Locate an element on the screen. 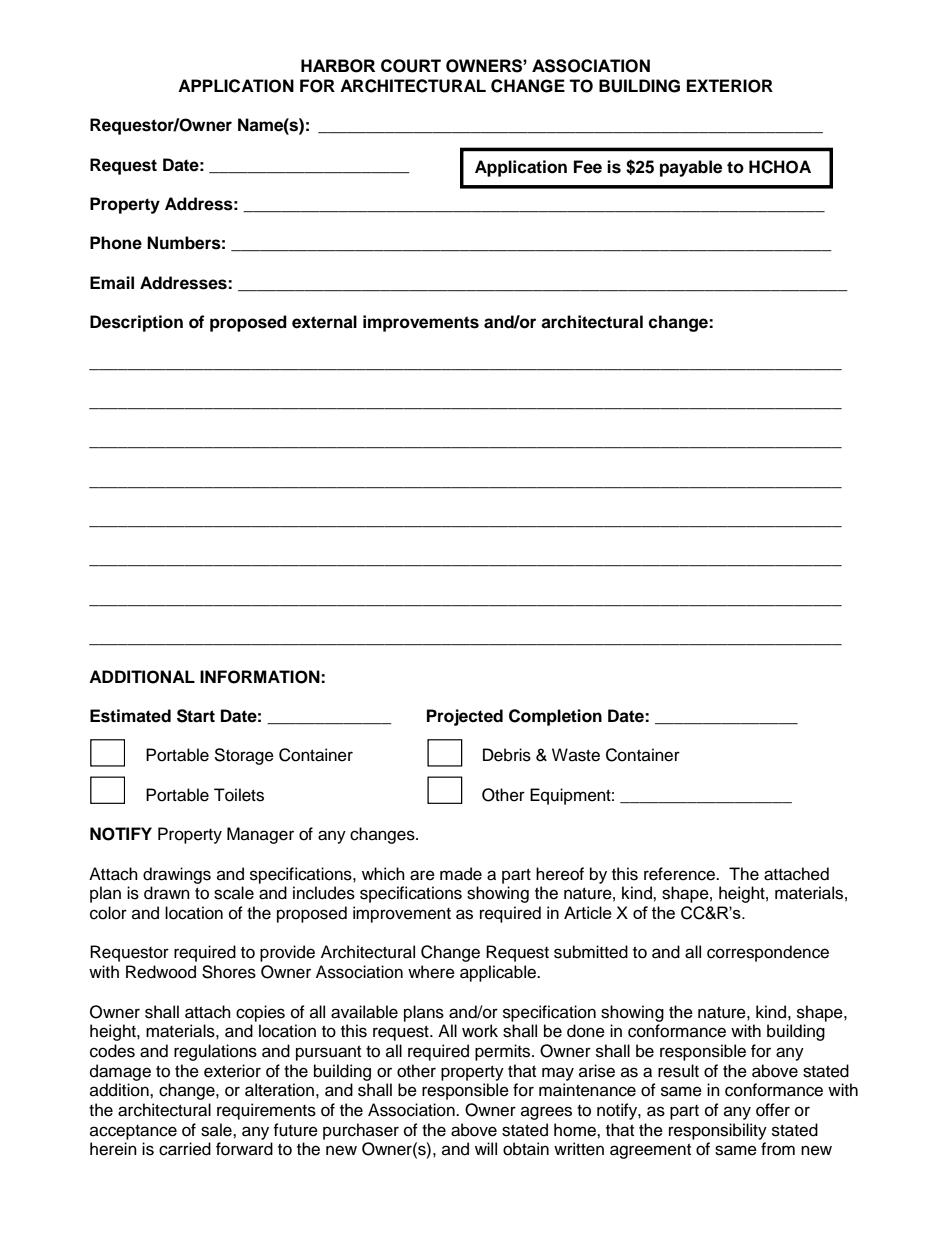 This screenshot has width=952, height=1233. reference is located at coordinates (680, 874).
